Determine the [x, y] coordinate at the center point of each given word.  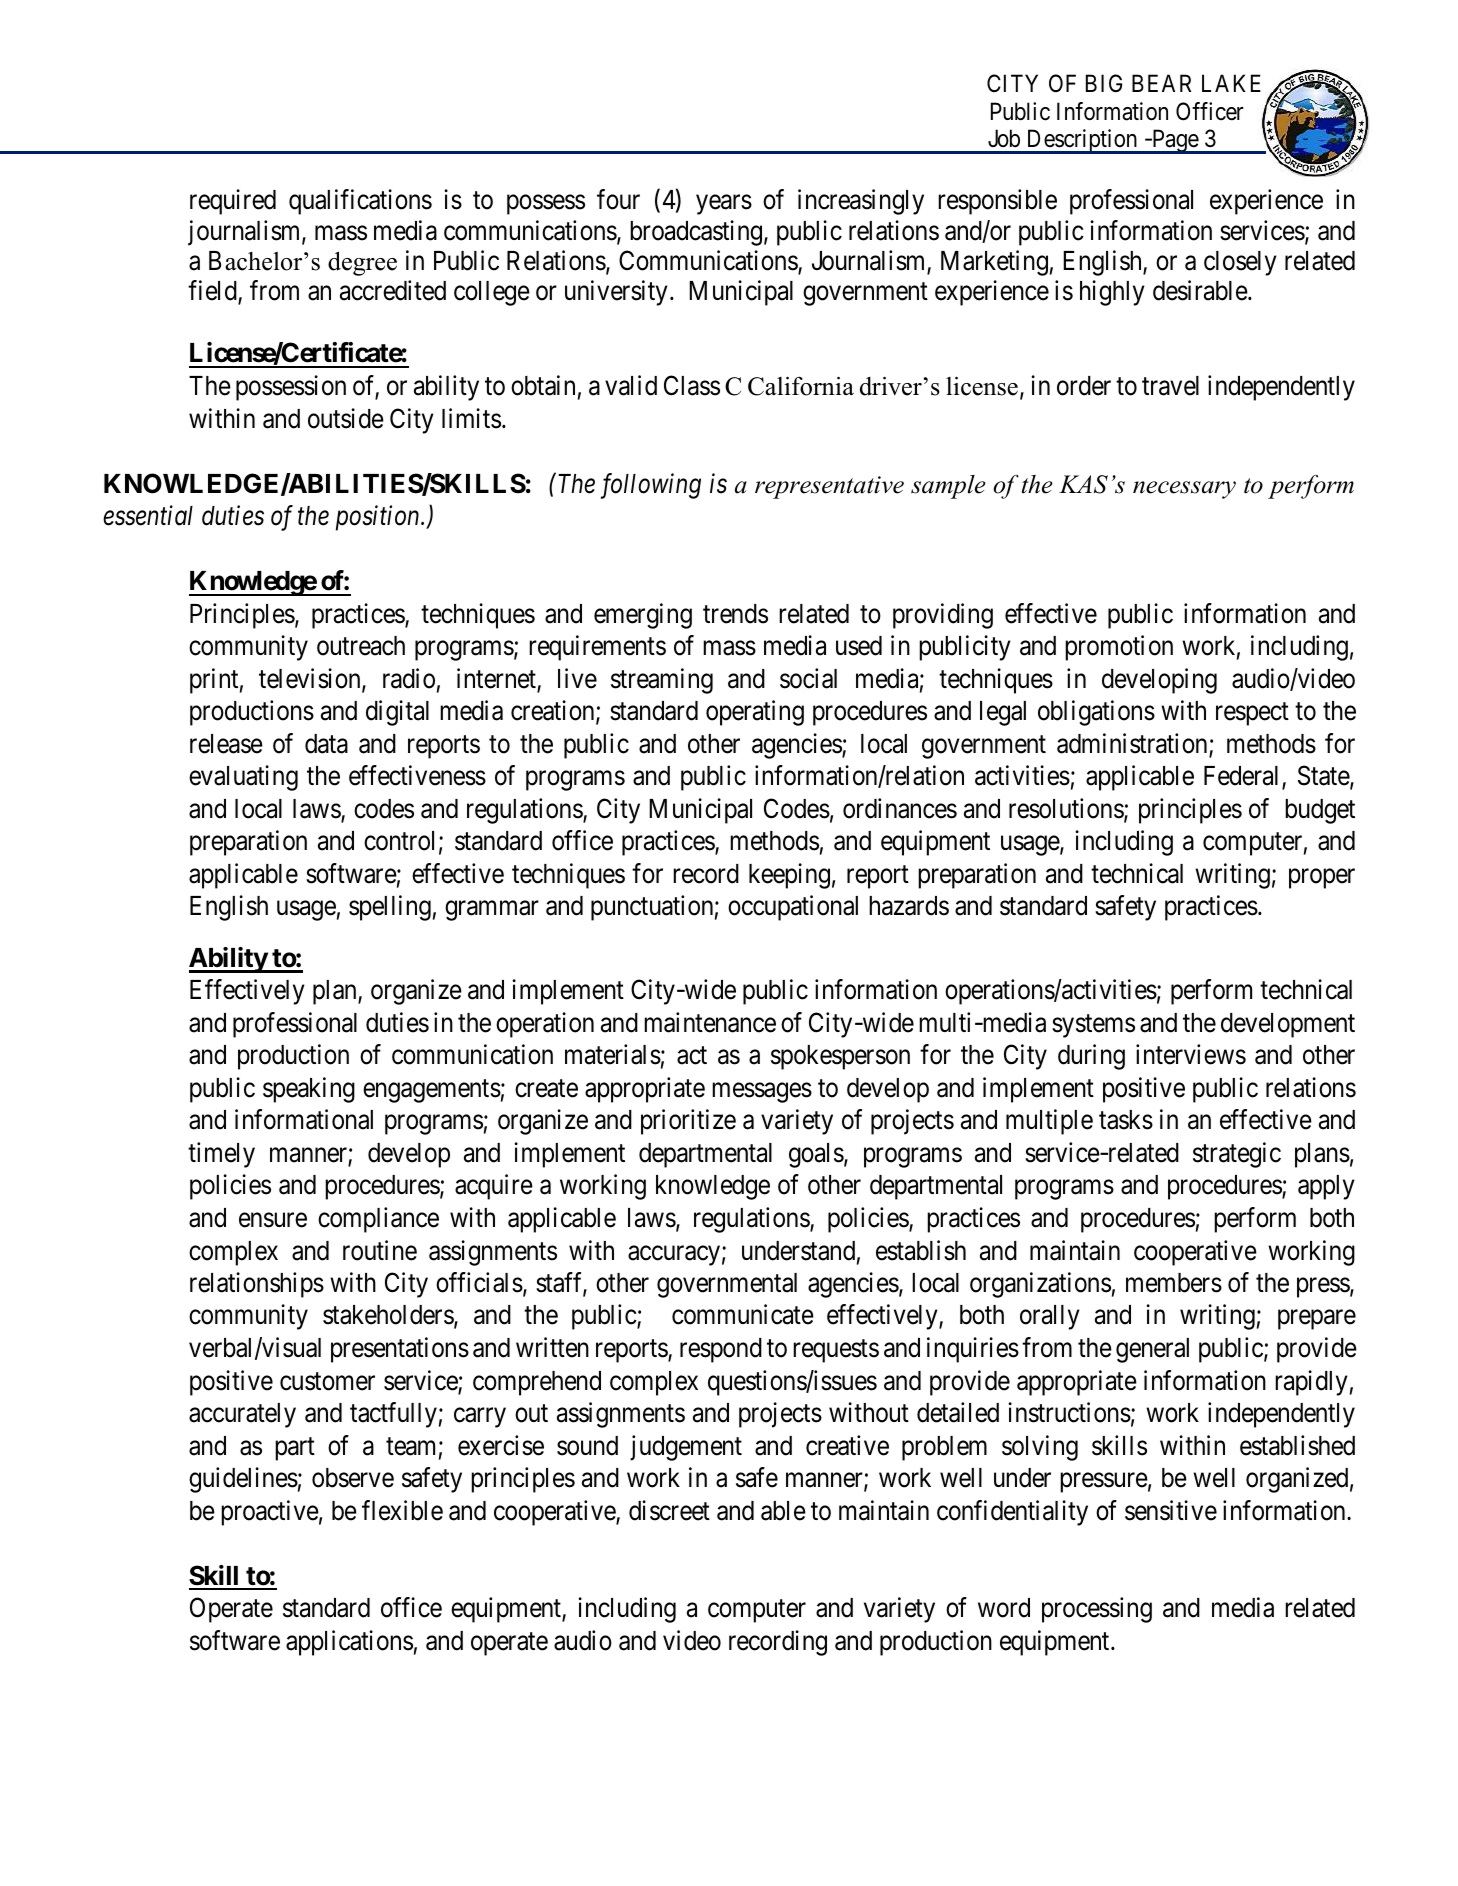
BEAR [1161, 83]
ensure [273, 1220]
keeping [789, 876]
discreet [669, 1510]
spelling [390, 908]
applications [349, 1643]
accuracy [674, 1256]
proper [1322, 879]
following [651, 486]
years [724, 205]
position [379, 518]
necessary [1184, 490]
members [1174, 1283]
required [233, 202]
